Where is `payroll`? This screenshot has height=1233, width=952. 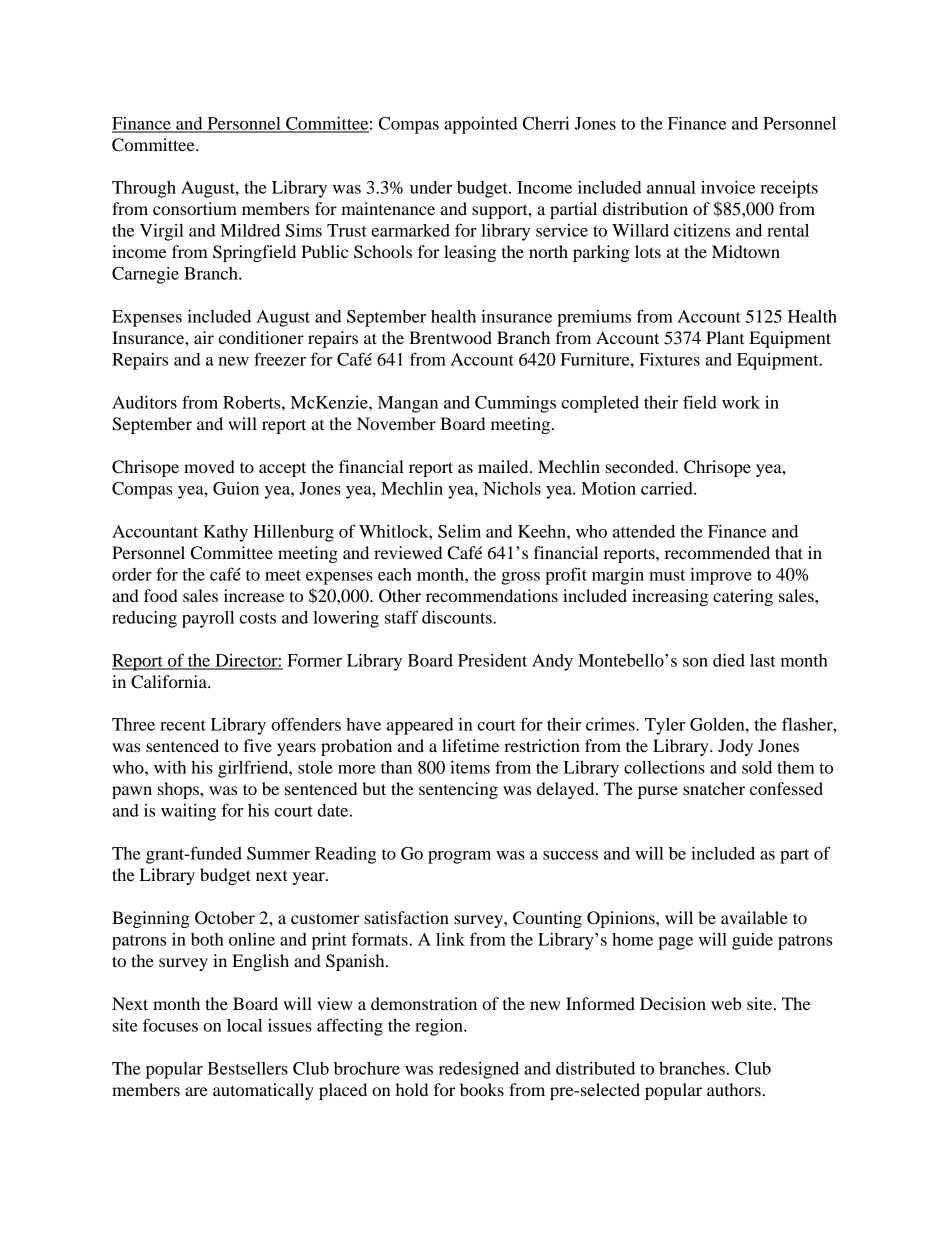
payroll is located at coordinates (208, 619).
